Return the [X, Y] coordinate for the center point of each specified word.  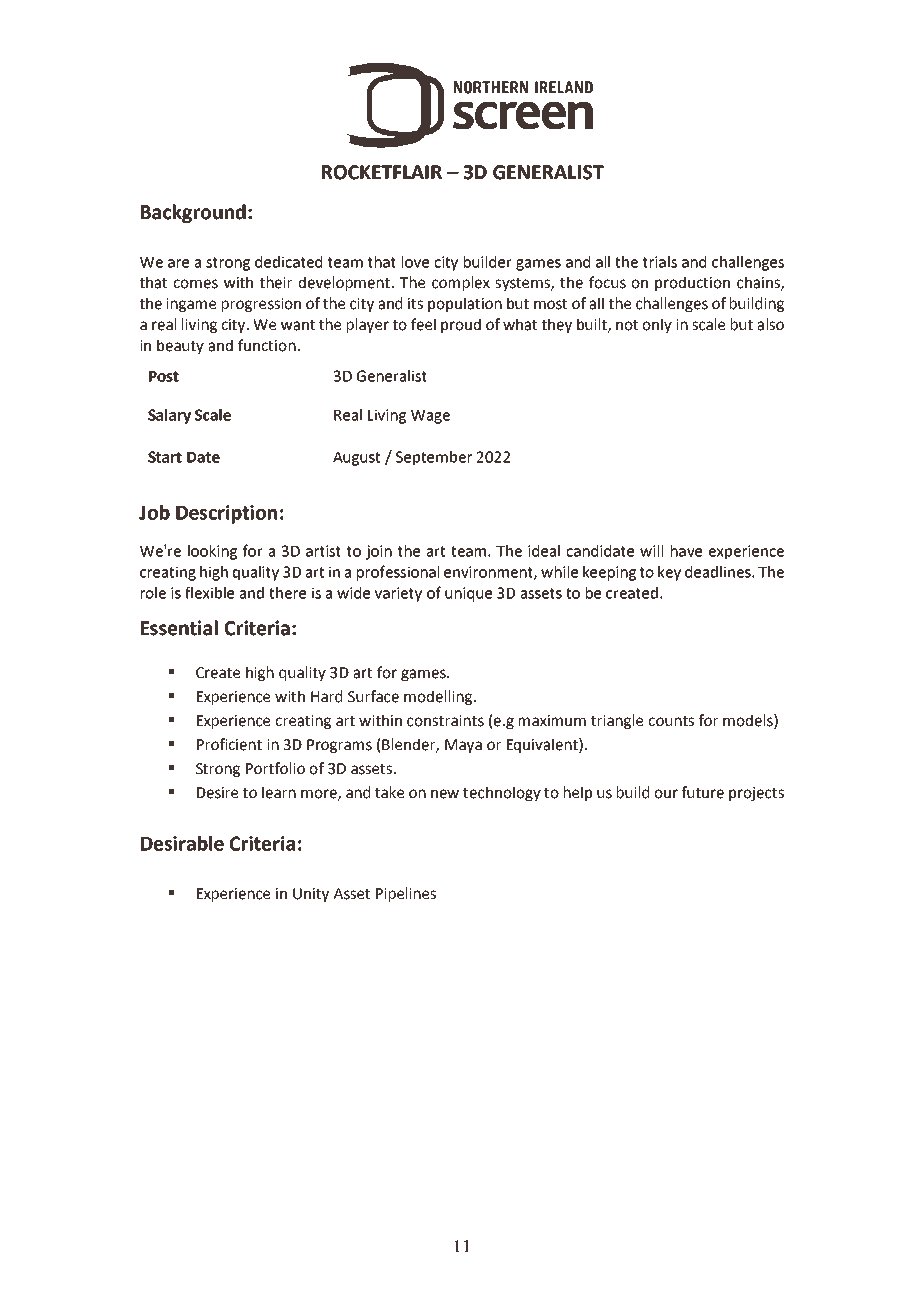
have [686, 551]
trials [660, 262]
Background [193, 213]
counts [671, 721]
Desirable [182, 843]
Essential [179, 628]
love [415, 262]
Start [165, 457]
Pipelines [406, 894]
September [434, 458]
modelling [438, 697]
